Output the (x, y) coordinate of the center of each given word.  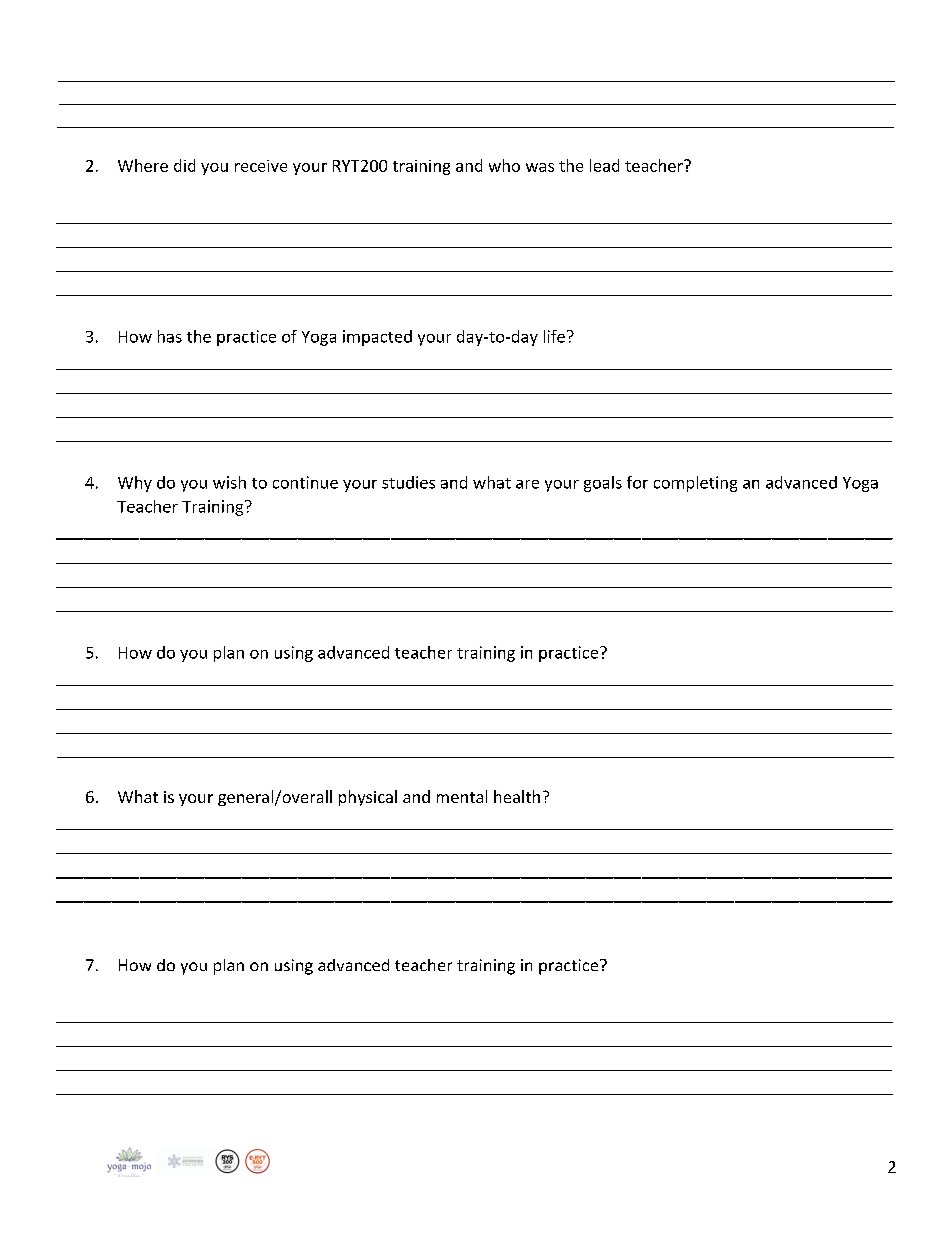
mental (462, 796)
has (170, 336)
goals (603, 484)
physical (368, 798)
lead (604, 165)
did (184, 165)
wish (229, 482)
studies (408, 482)
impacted (377, 338)
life (554, 336)
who (504, 165)
